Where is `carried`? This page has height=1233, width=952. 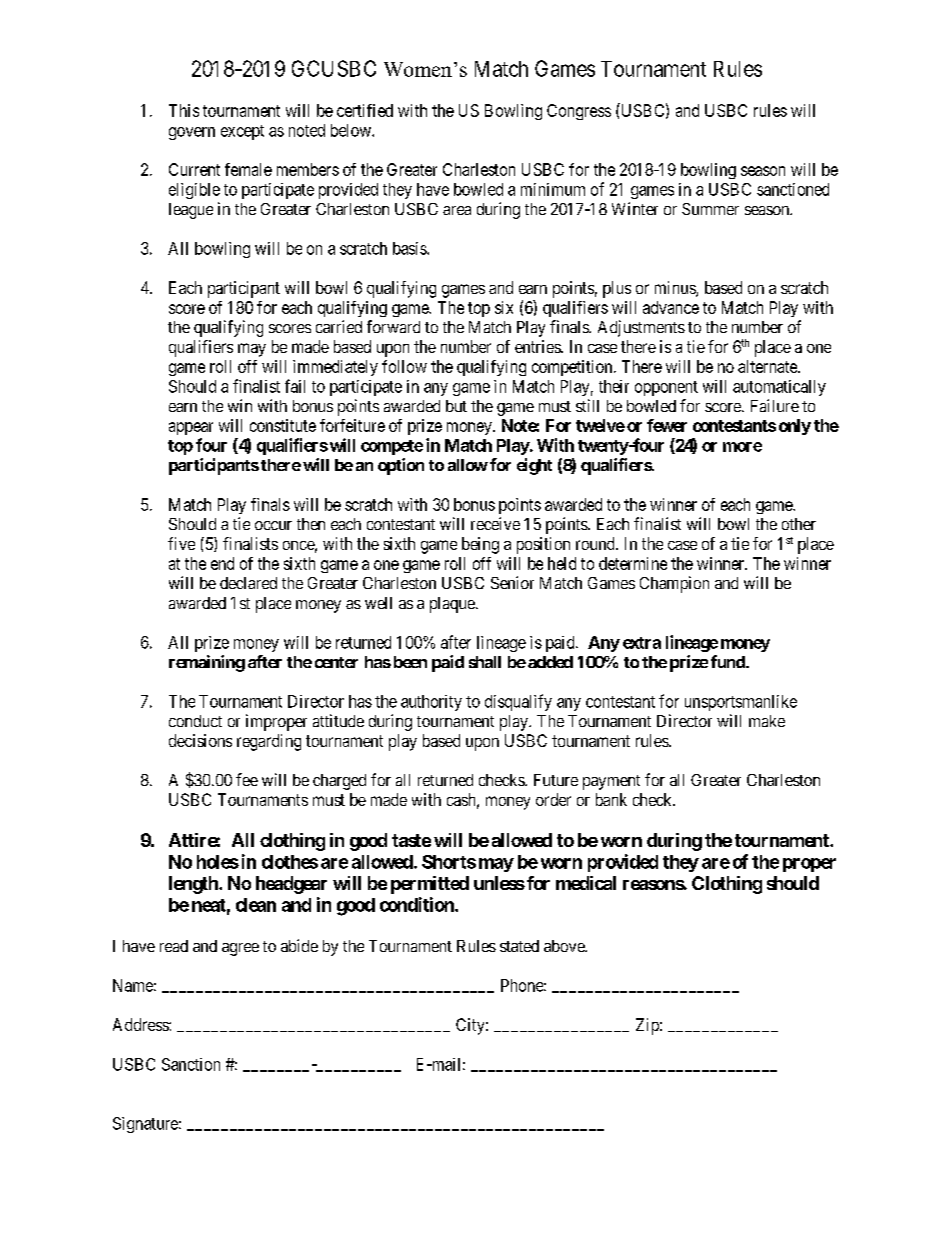
carried is located at coordinates (339, 326).
